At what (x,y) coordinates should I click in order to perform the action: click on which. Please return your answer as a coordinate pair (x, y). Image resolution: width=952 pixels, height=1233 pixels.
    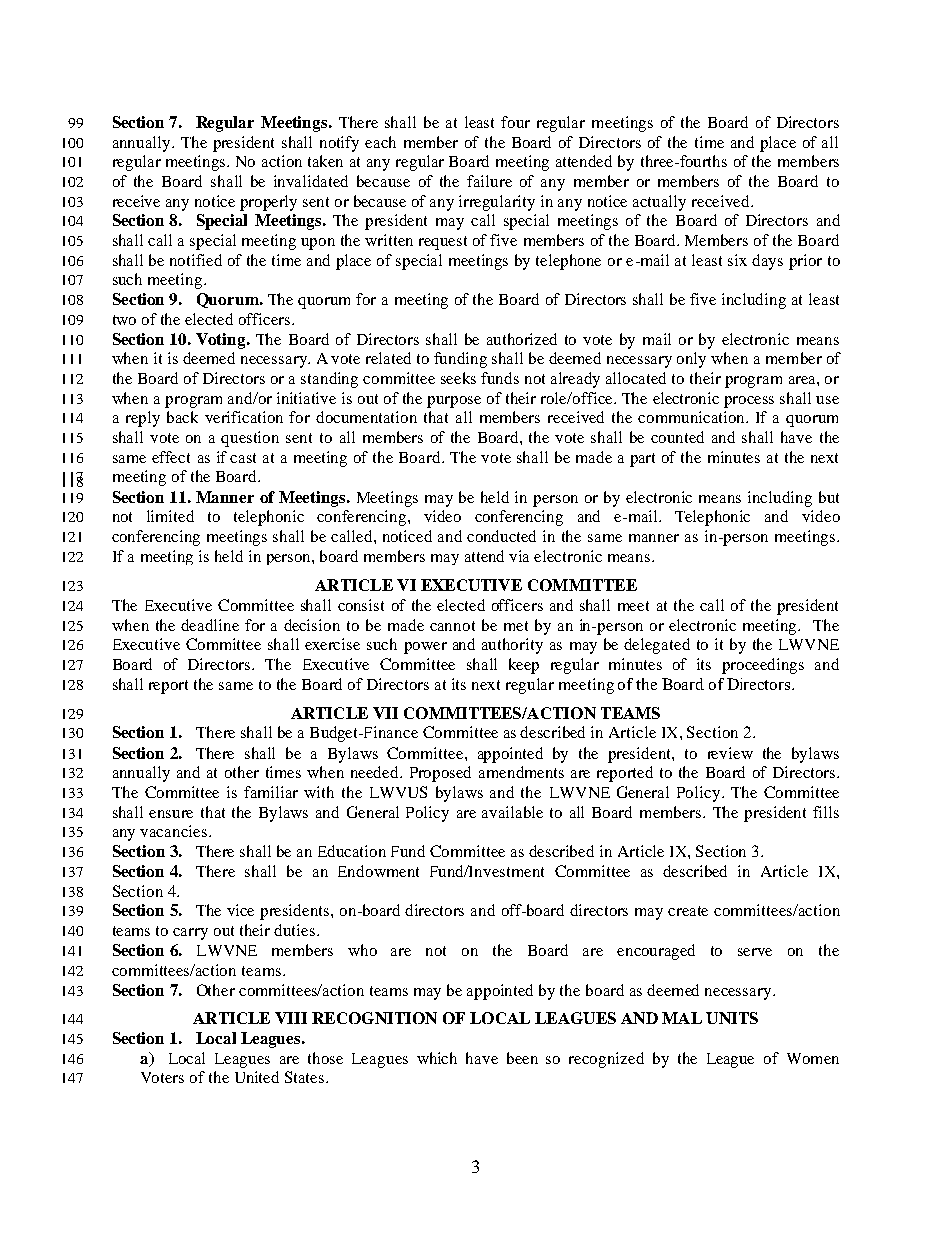
    Looking at the image, I should click on (437, 1058).
